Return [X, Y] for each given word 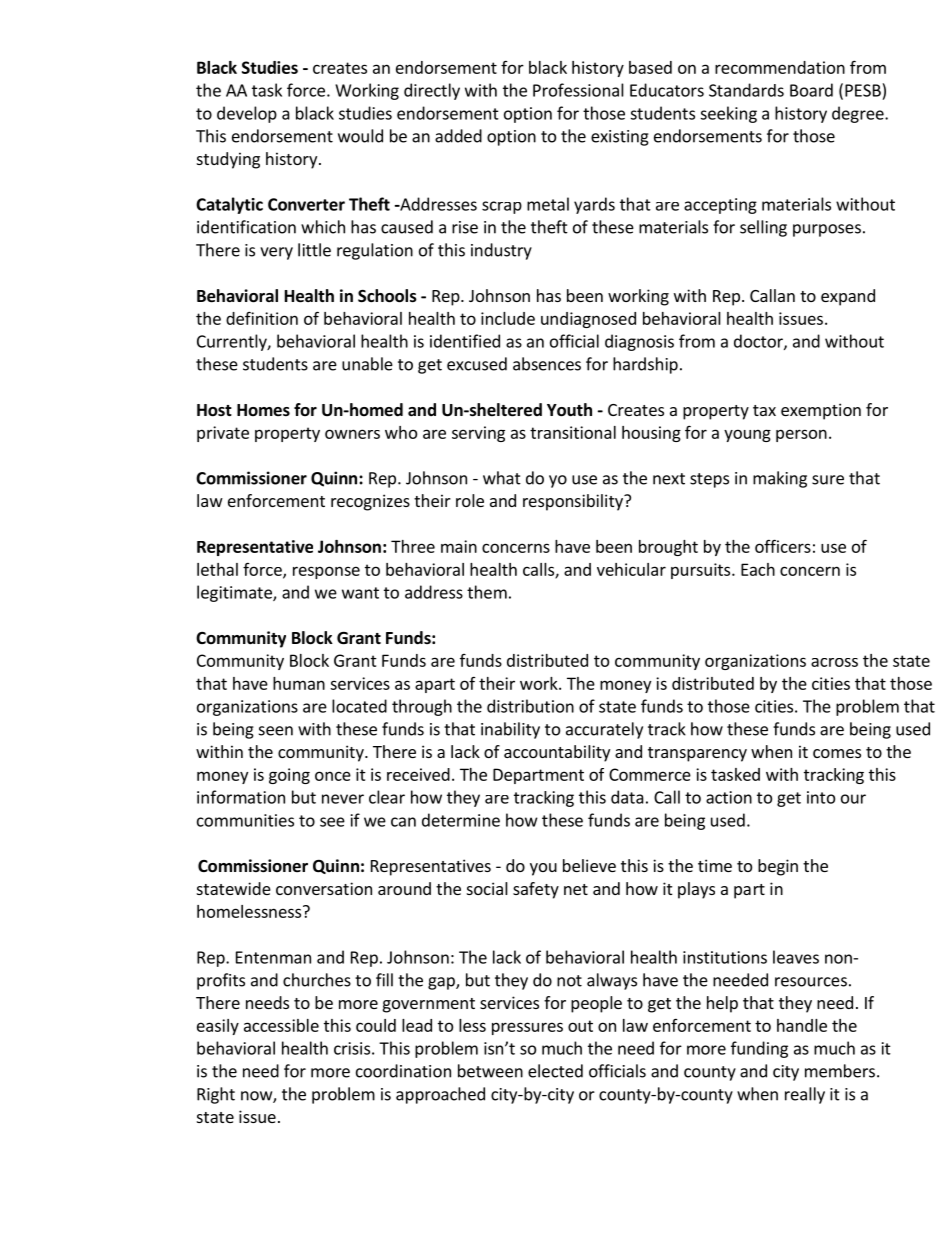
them [487, 592]
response [326, 572]
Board [811, 90]
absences [547, 364]
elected [555, 1071]
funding [759, 1049]
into [821, 797]
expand [848, 297]
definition [262, 318]
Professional [578, 90]
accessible [281, 1025]
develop [247, 114]
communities [245, 820]
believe [589, 865]
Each [758, 569]
